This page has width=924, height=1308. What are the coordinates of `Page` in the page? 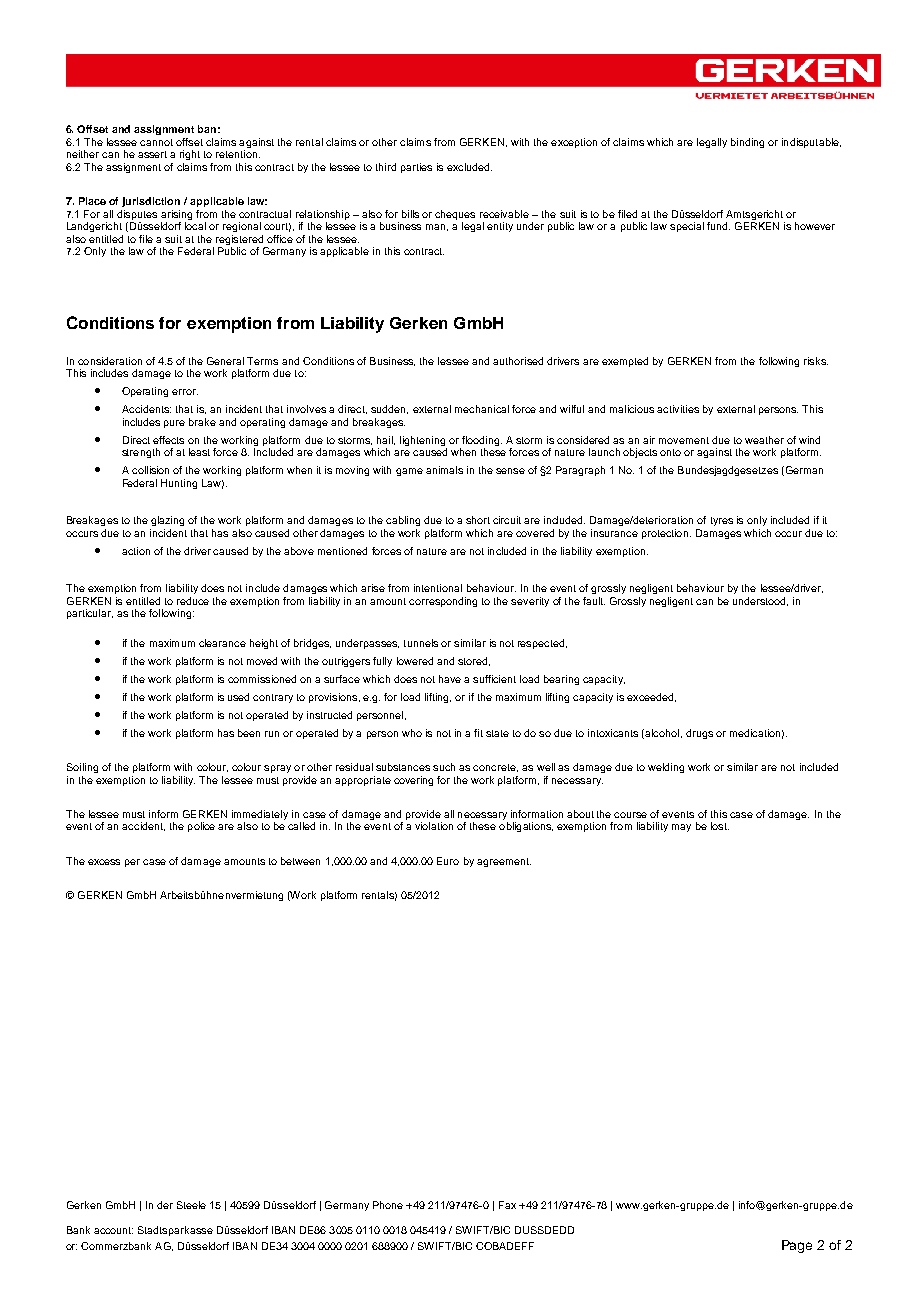 It's located at (797, 1246).
